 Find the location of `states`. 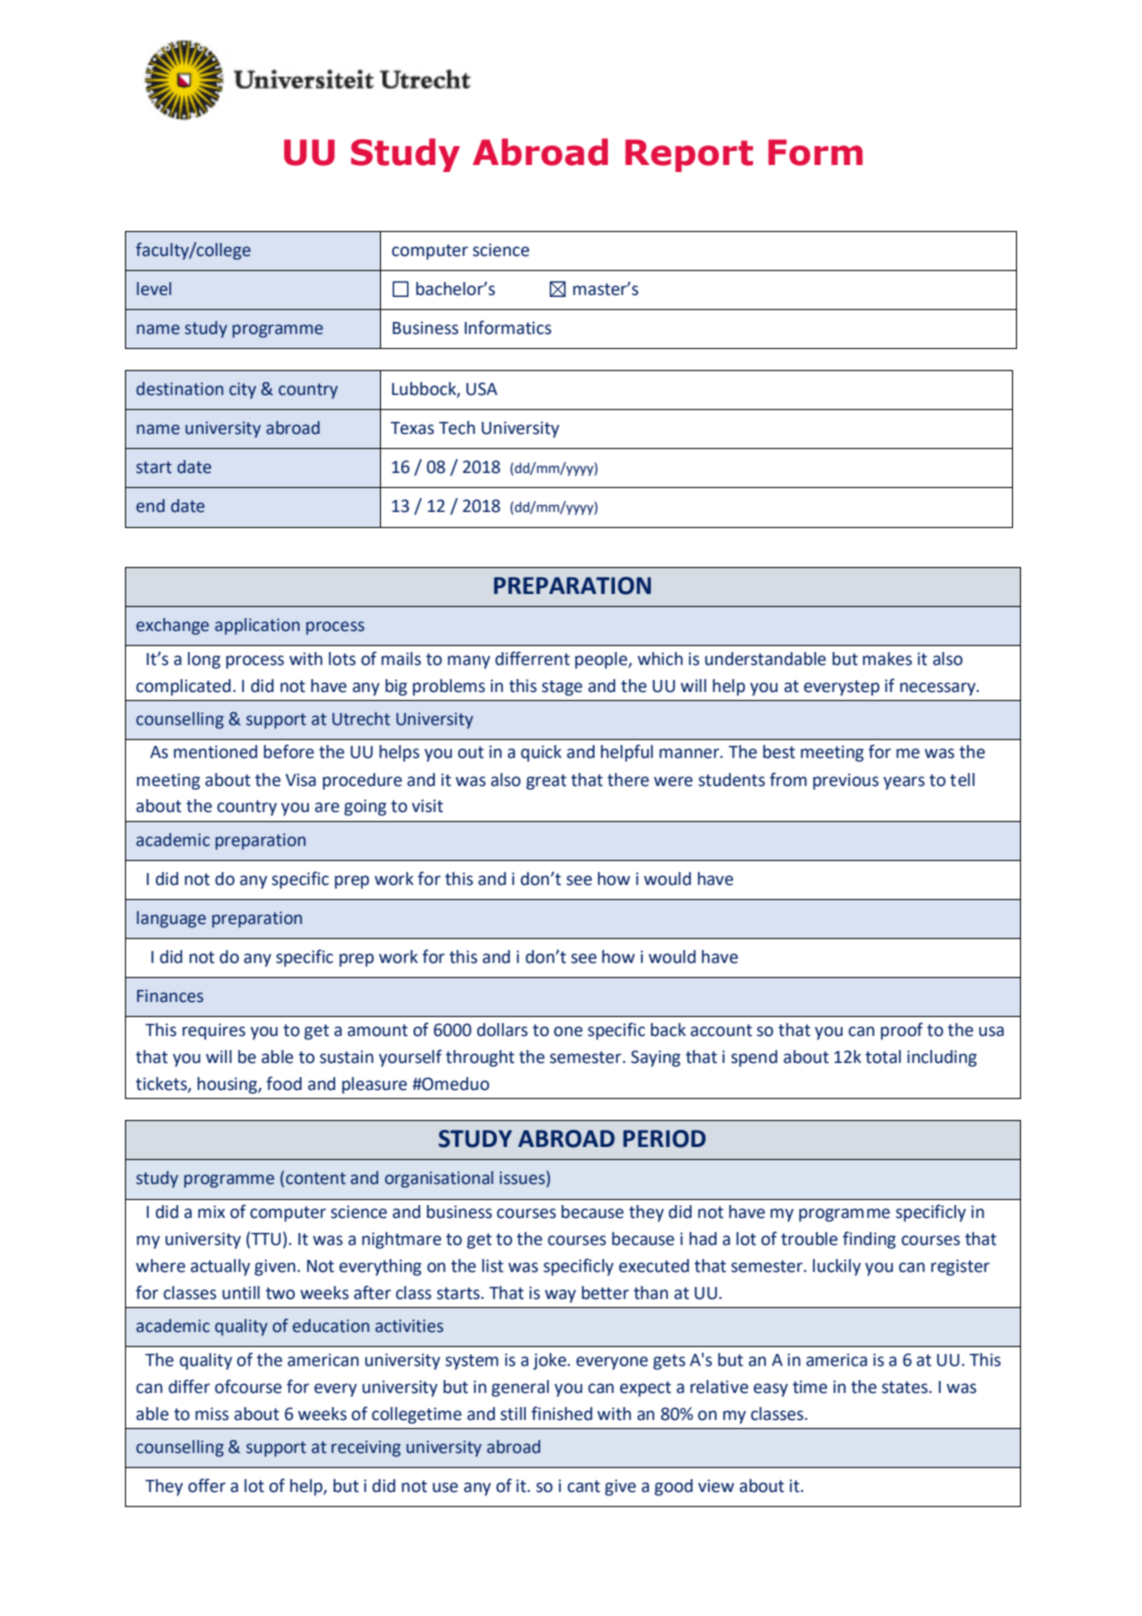

states is located at coordinates (906, 1387).
